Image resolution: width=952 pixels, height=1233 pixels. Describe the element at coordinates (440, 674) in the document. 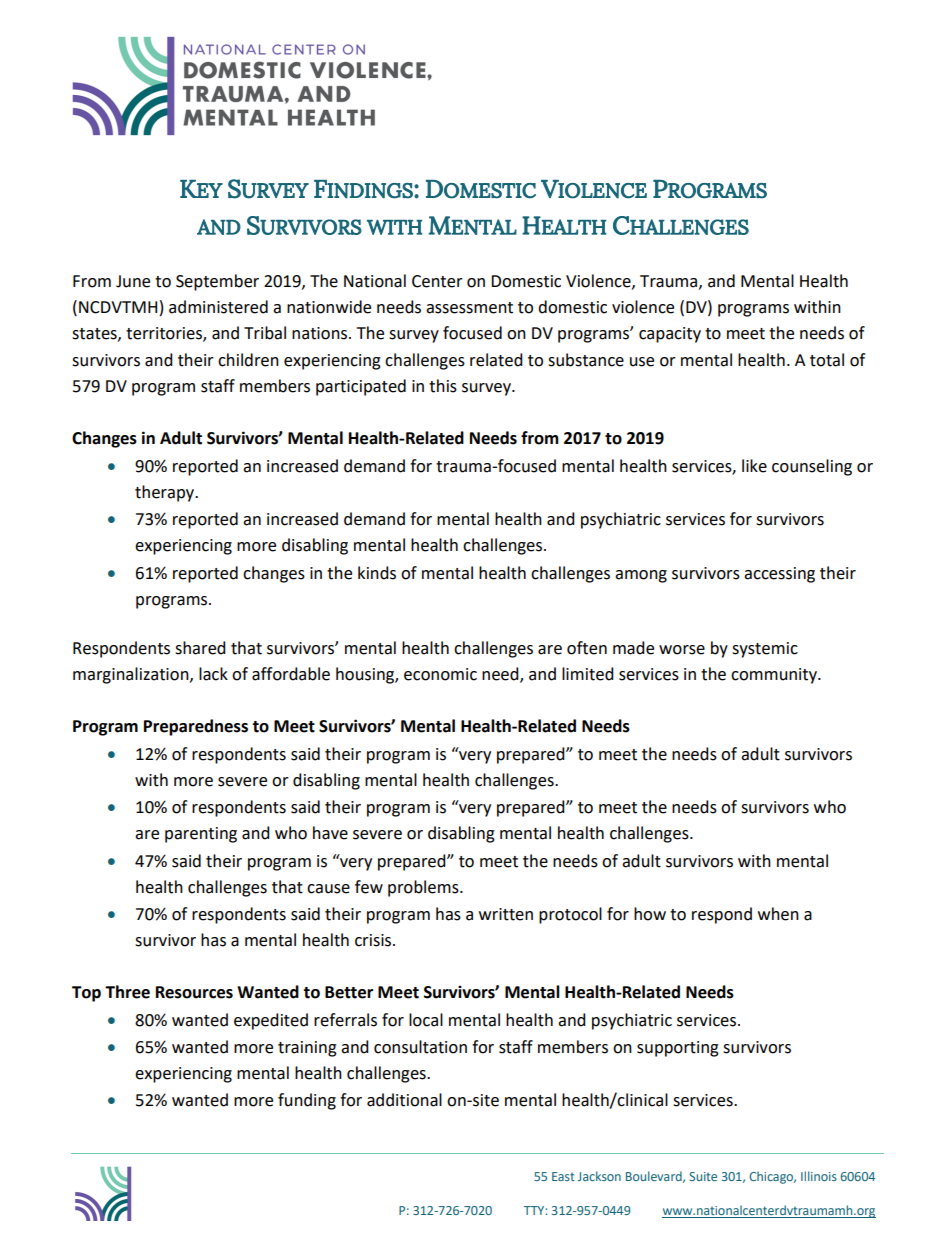

I see `economic` at that location.
